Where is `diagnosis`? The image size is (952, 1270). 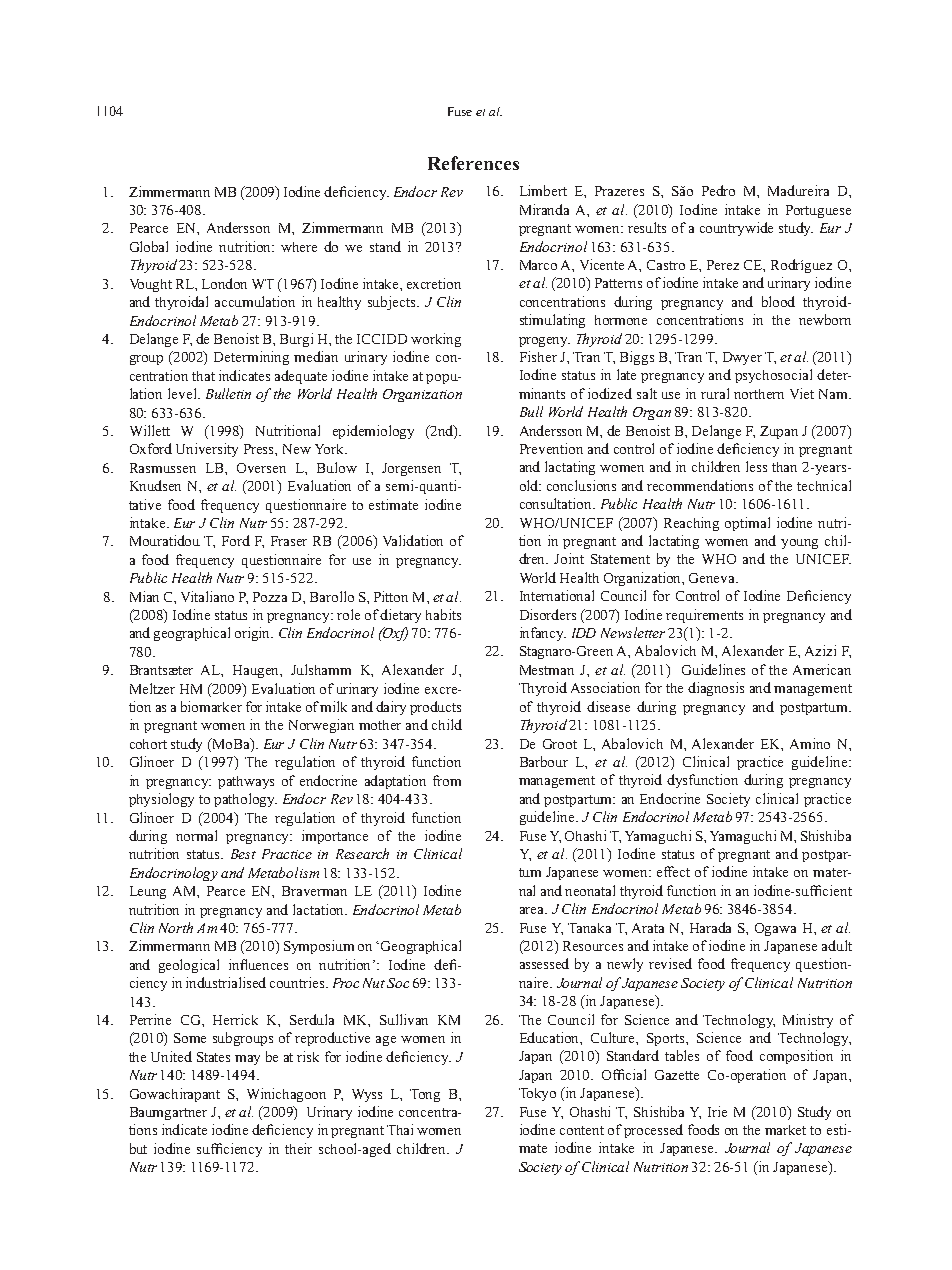 diagnosis is located at coordinates (716, 689).
